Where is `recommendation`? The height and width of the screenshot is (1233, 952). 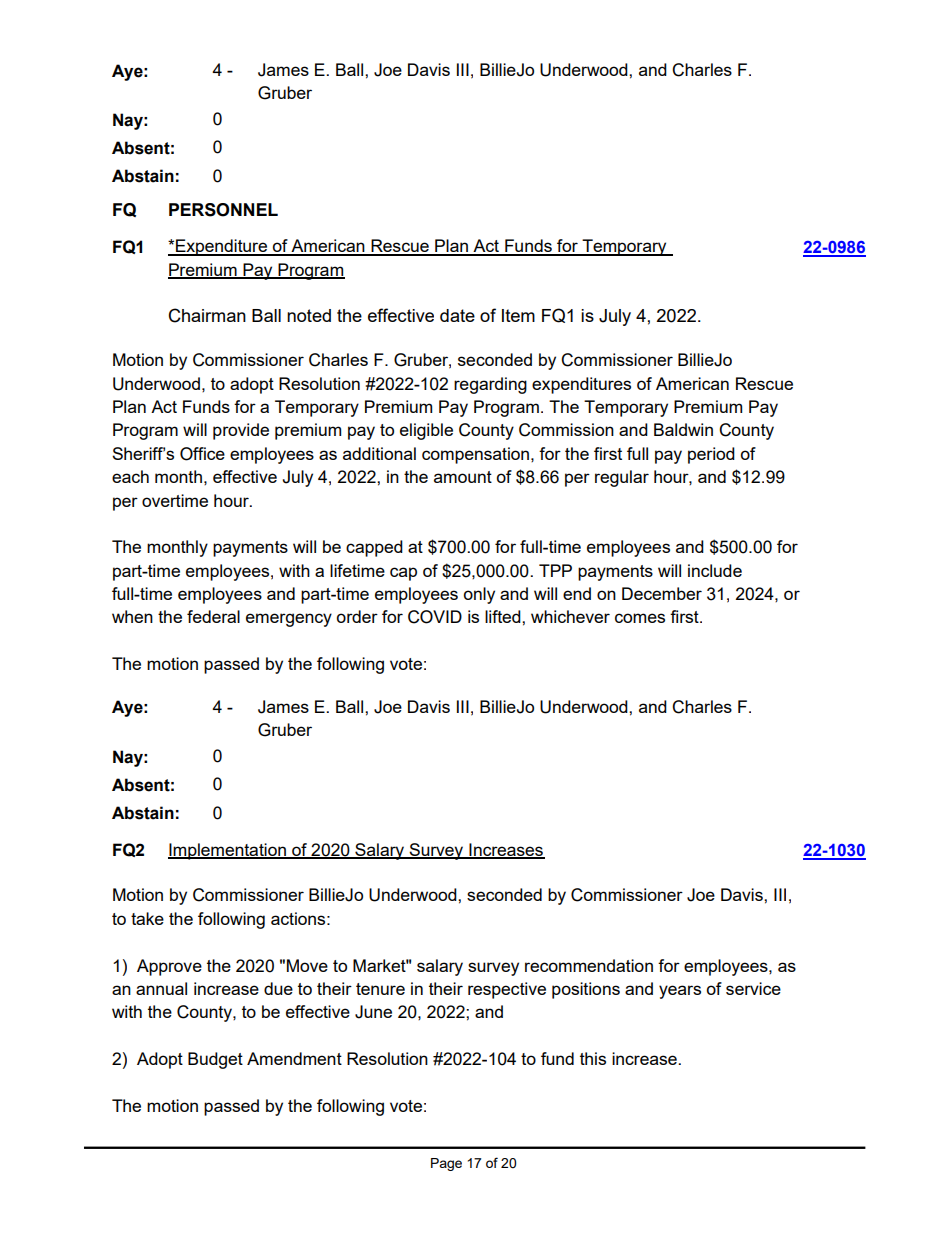 recommendation is located at coordinates (589, 965).
